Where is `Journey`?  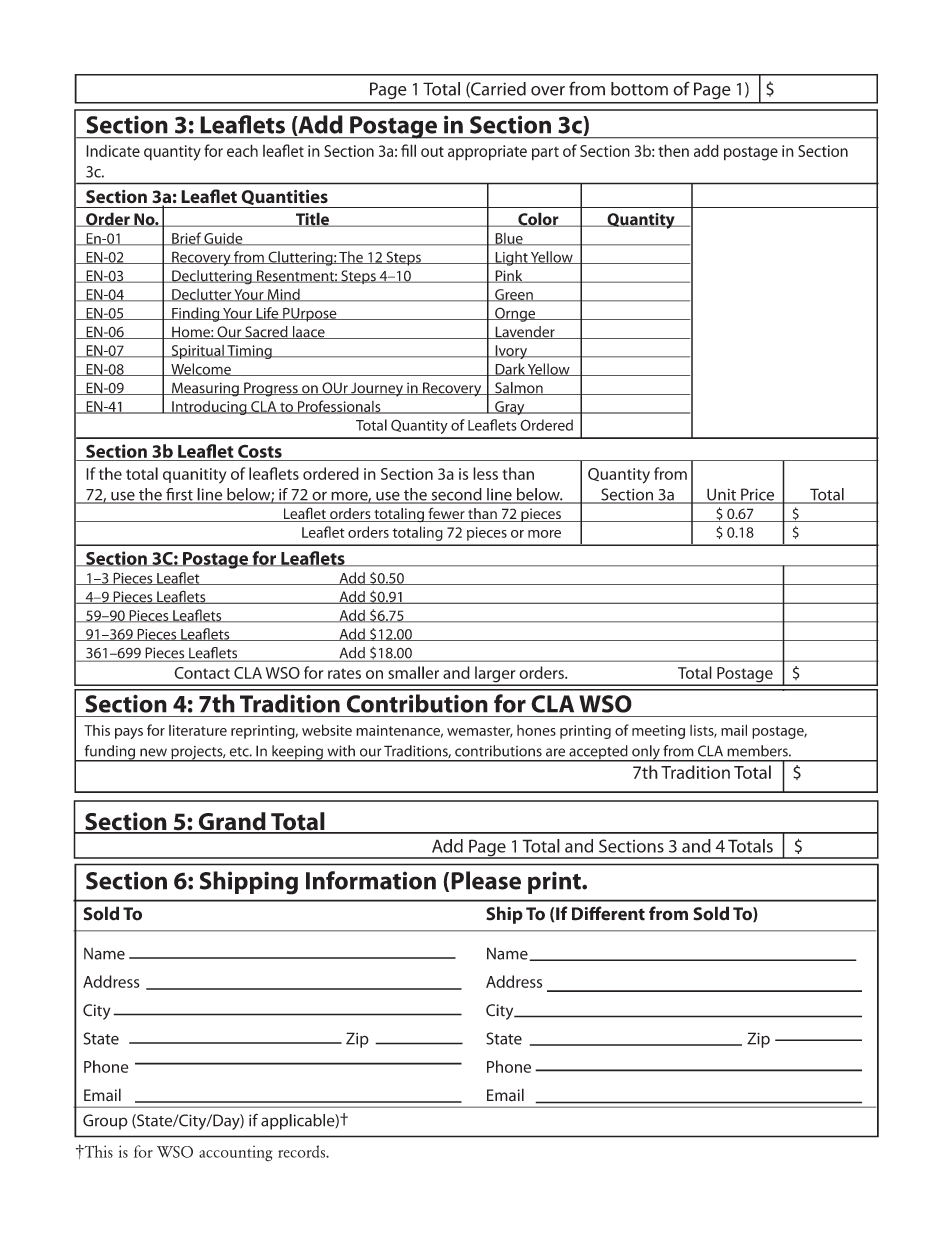
Journey is located at coordinates (377, 390).
